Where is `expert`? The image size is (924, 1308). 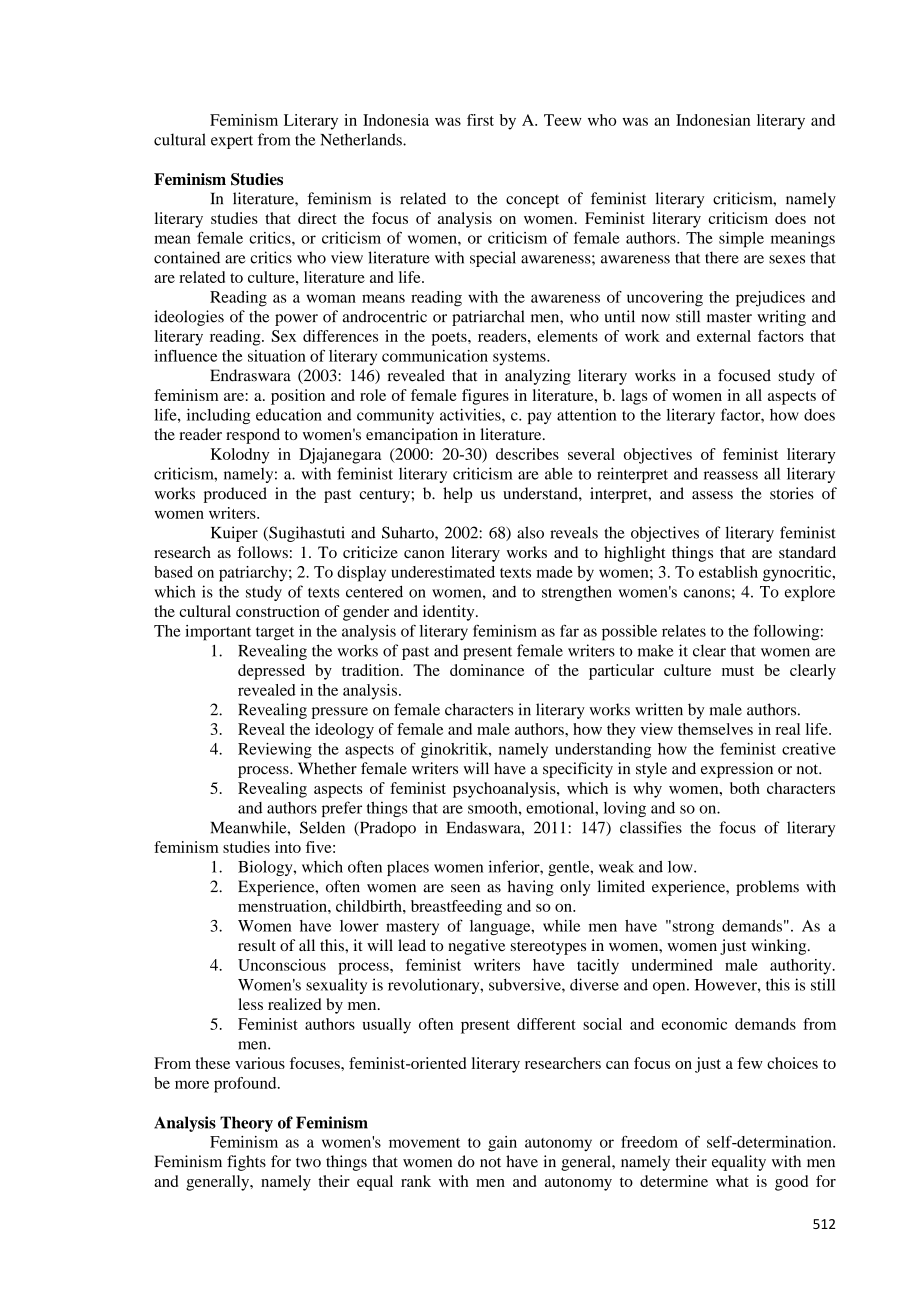
expert is located at coordinates (232, 142).
